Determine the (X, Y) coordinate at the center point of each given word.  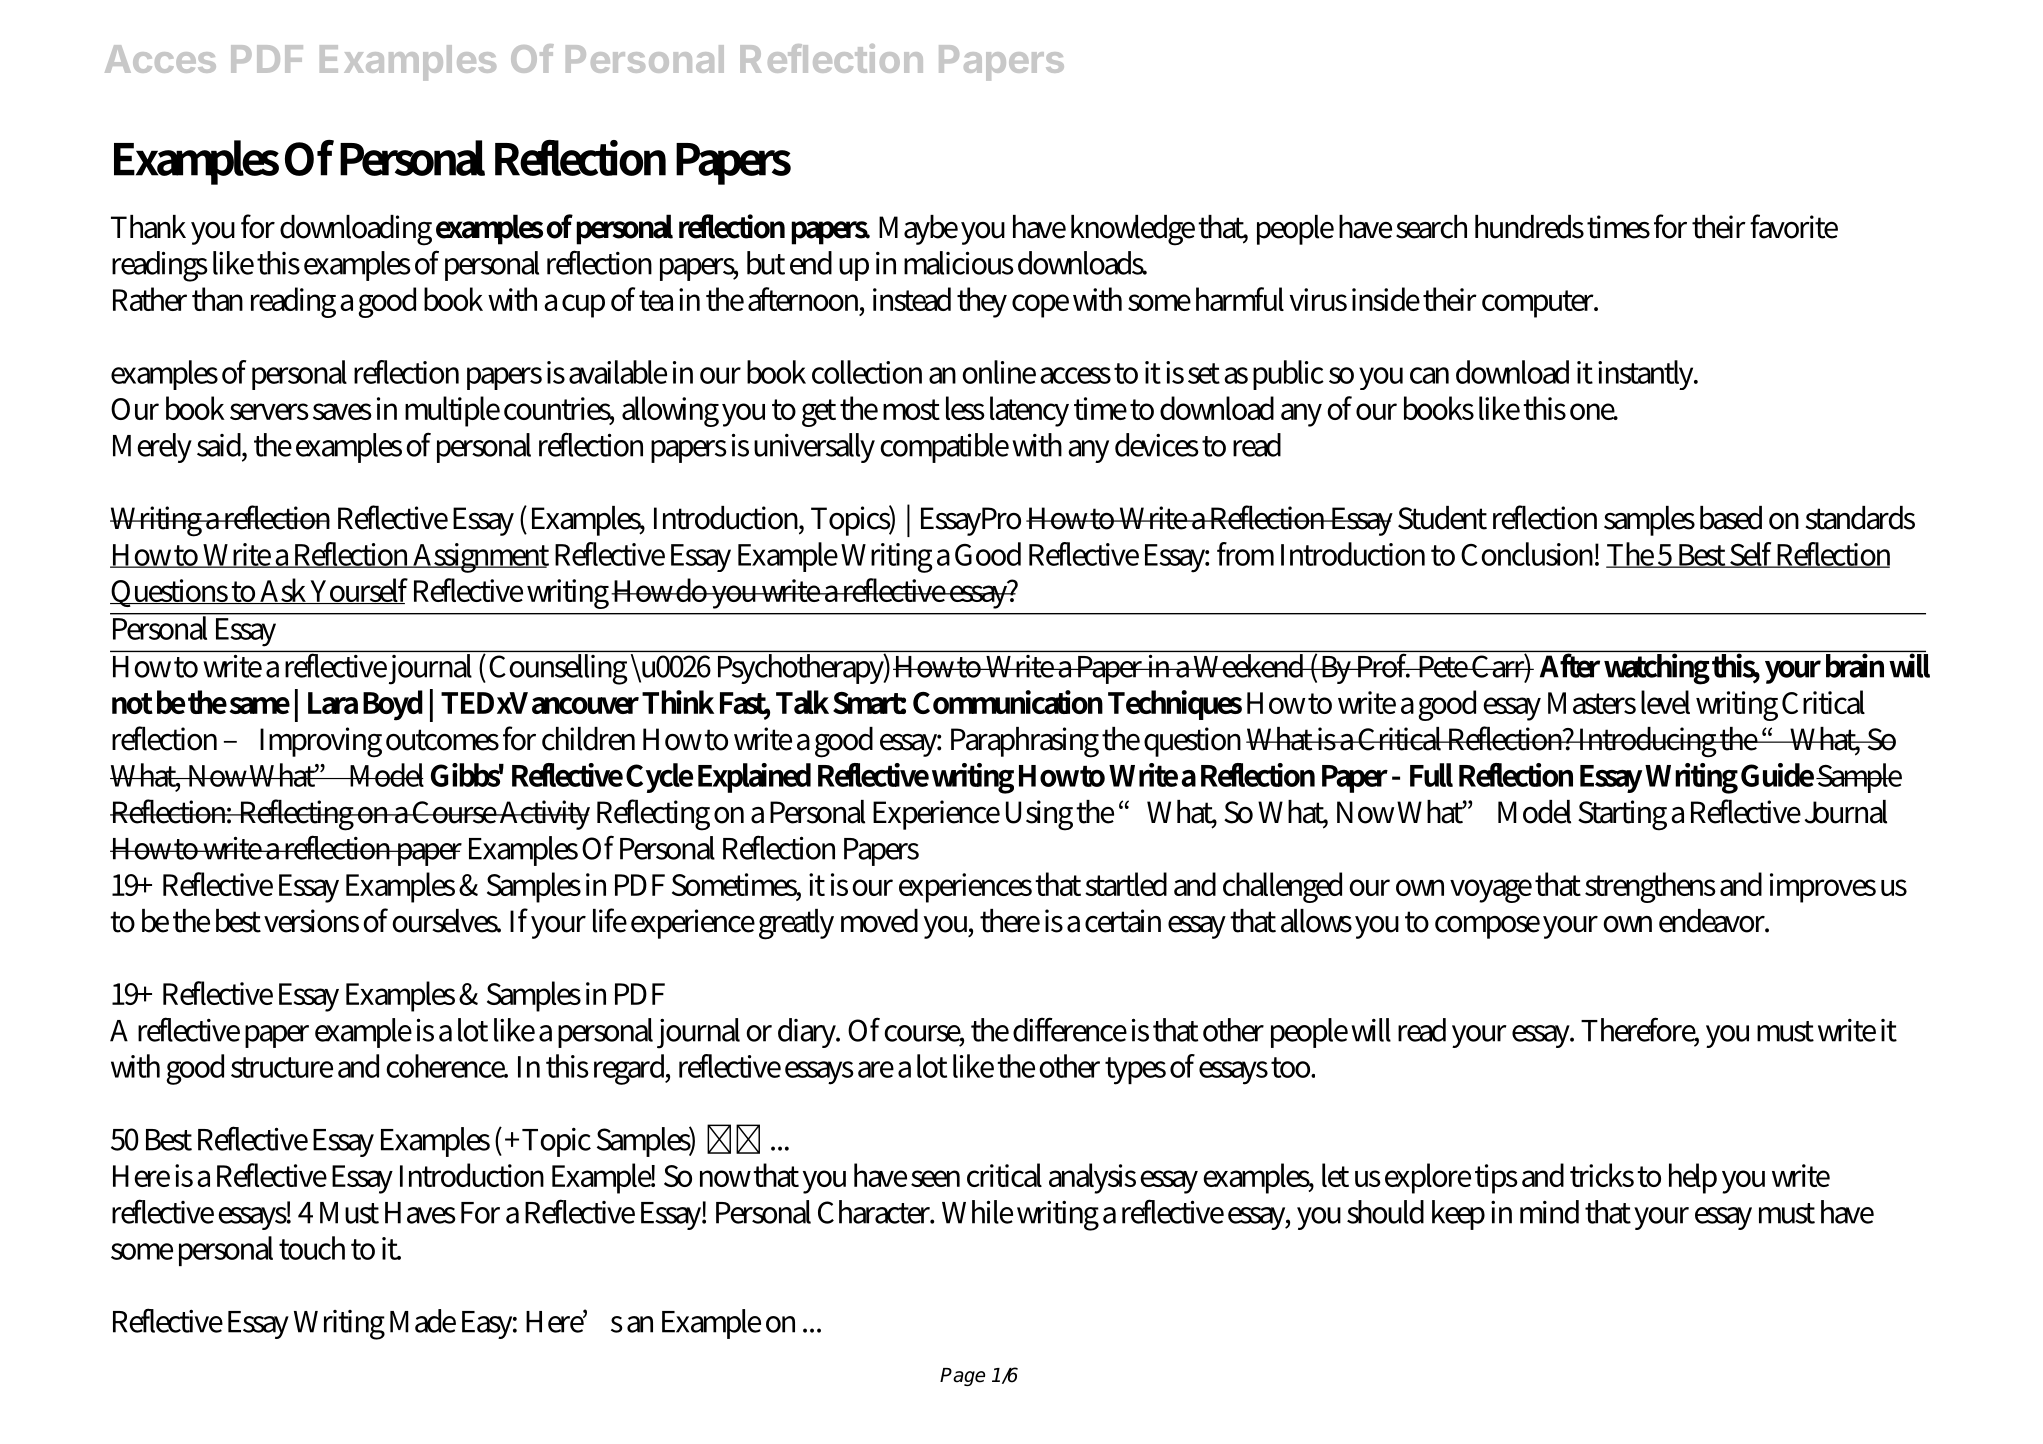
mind (1549, 1212)
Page (962, 1377)
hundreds (1529, 227)
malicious (959, 263)
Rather (150, 299)
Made (423, 1321)
